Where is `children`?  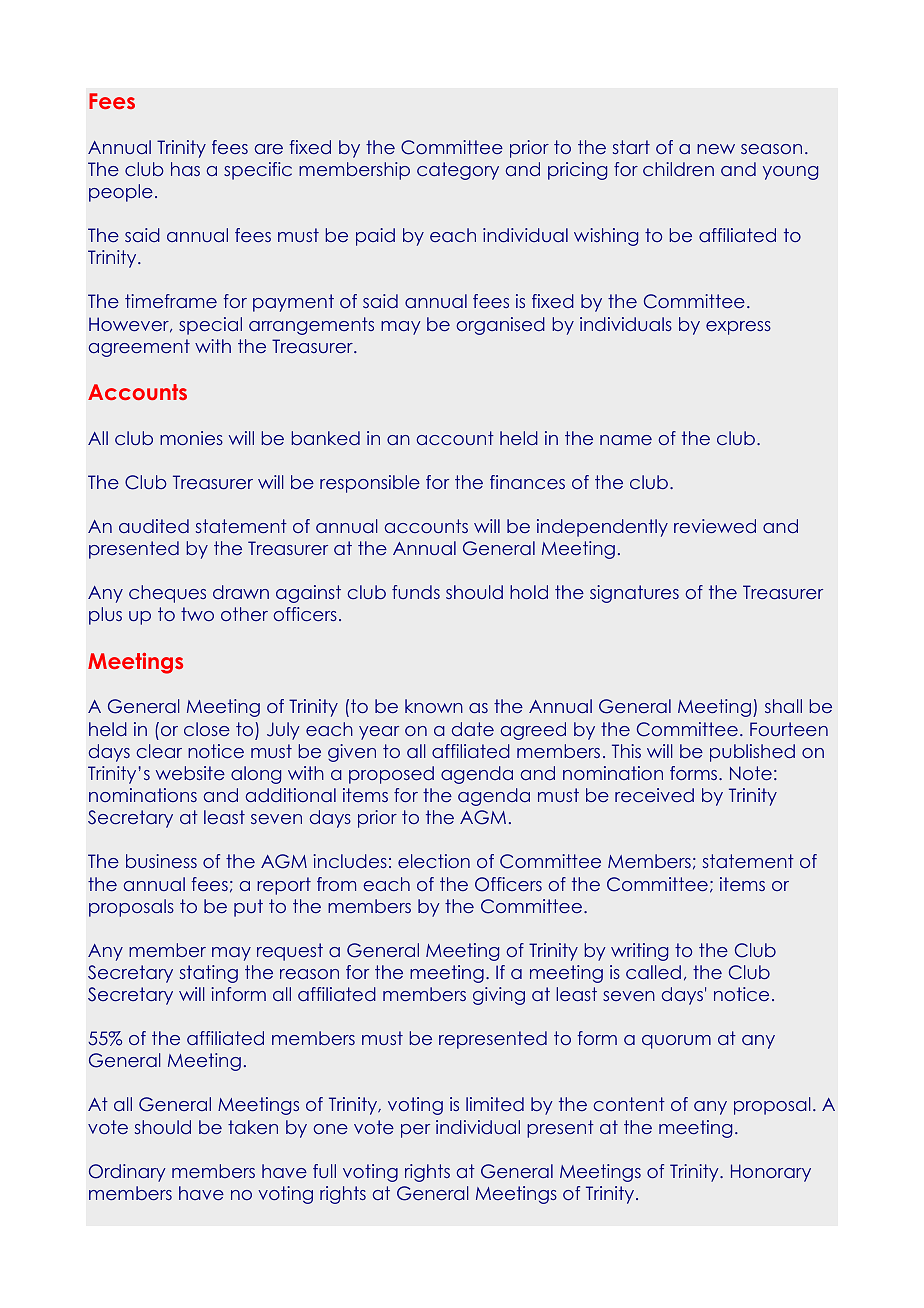
children is located at coordinates (678, 169).
